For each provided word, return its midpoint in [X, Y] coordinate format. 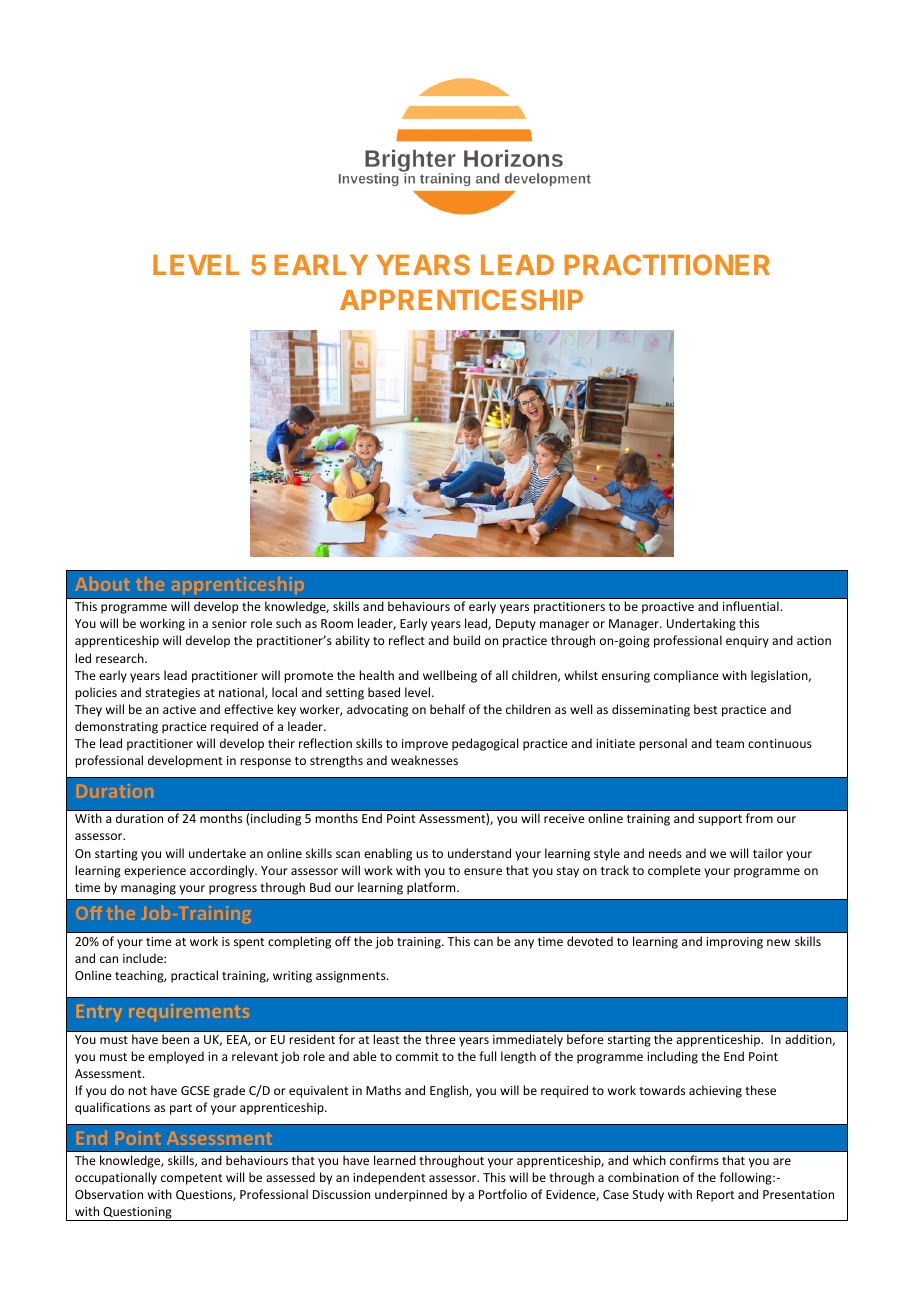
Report [715, 1196]
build [466, 640]
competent [191, 1179]
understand [479, 853]
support [720, 820]
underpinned [411, 1195]
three [440, 1039]
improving [734, 943]
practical [194, 976]
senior [229, 623]
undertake [217, 853]
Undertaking [701, 624]
